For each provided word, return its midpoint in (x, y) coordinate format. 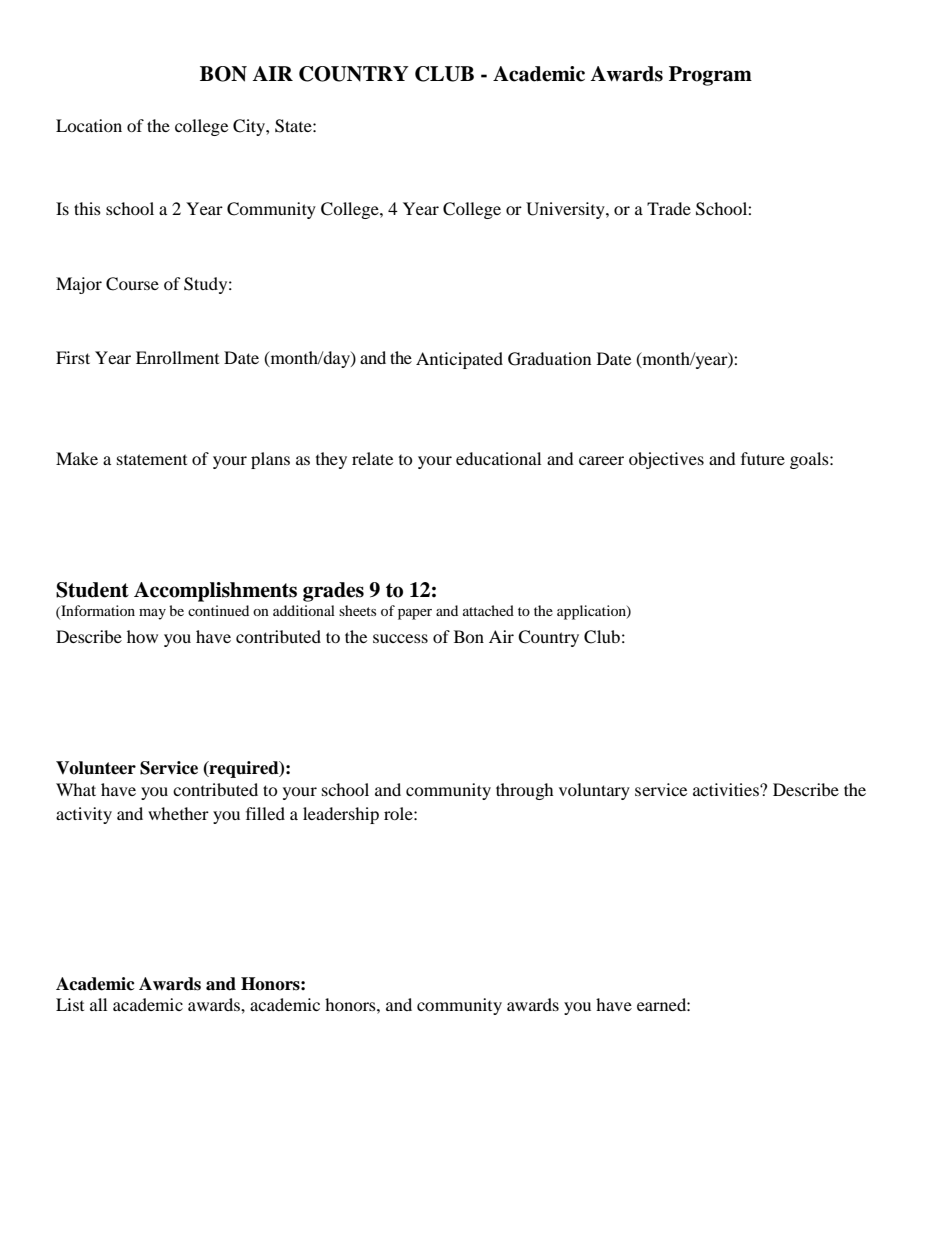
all (98, 1004)
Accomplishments (215, 592)
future (763, 458)
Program (710, 76)
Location (89, 125)
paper (415, 614)
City (250, 127)
